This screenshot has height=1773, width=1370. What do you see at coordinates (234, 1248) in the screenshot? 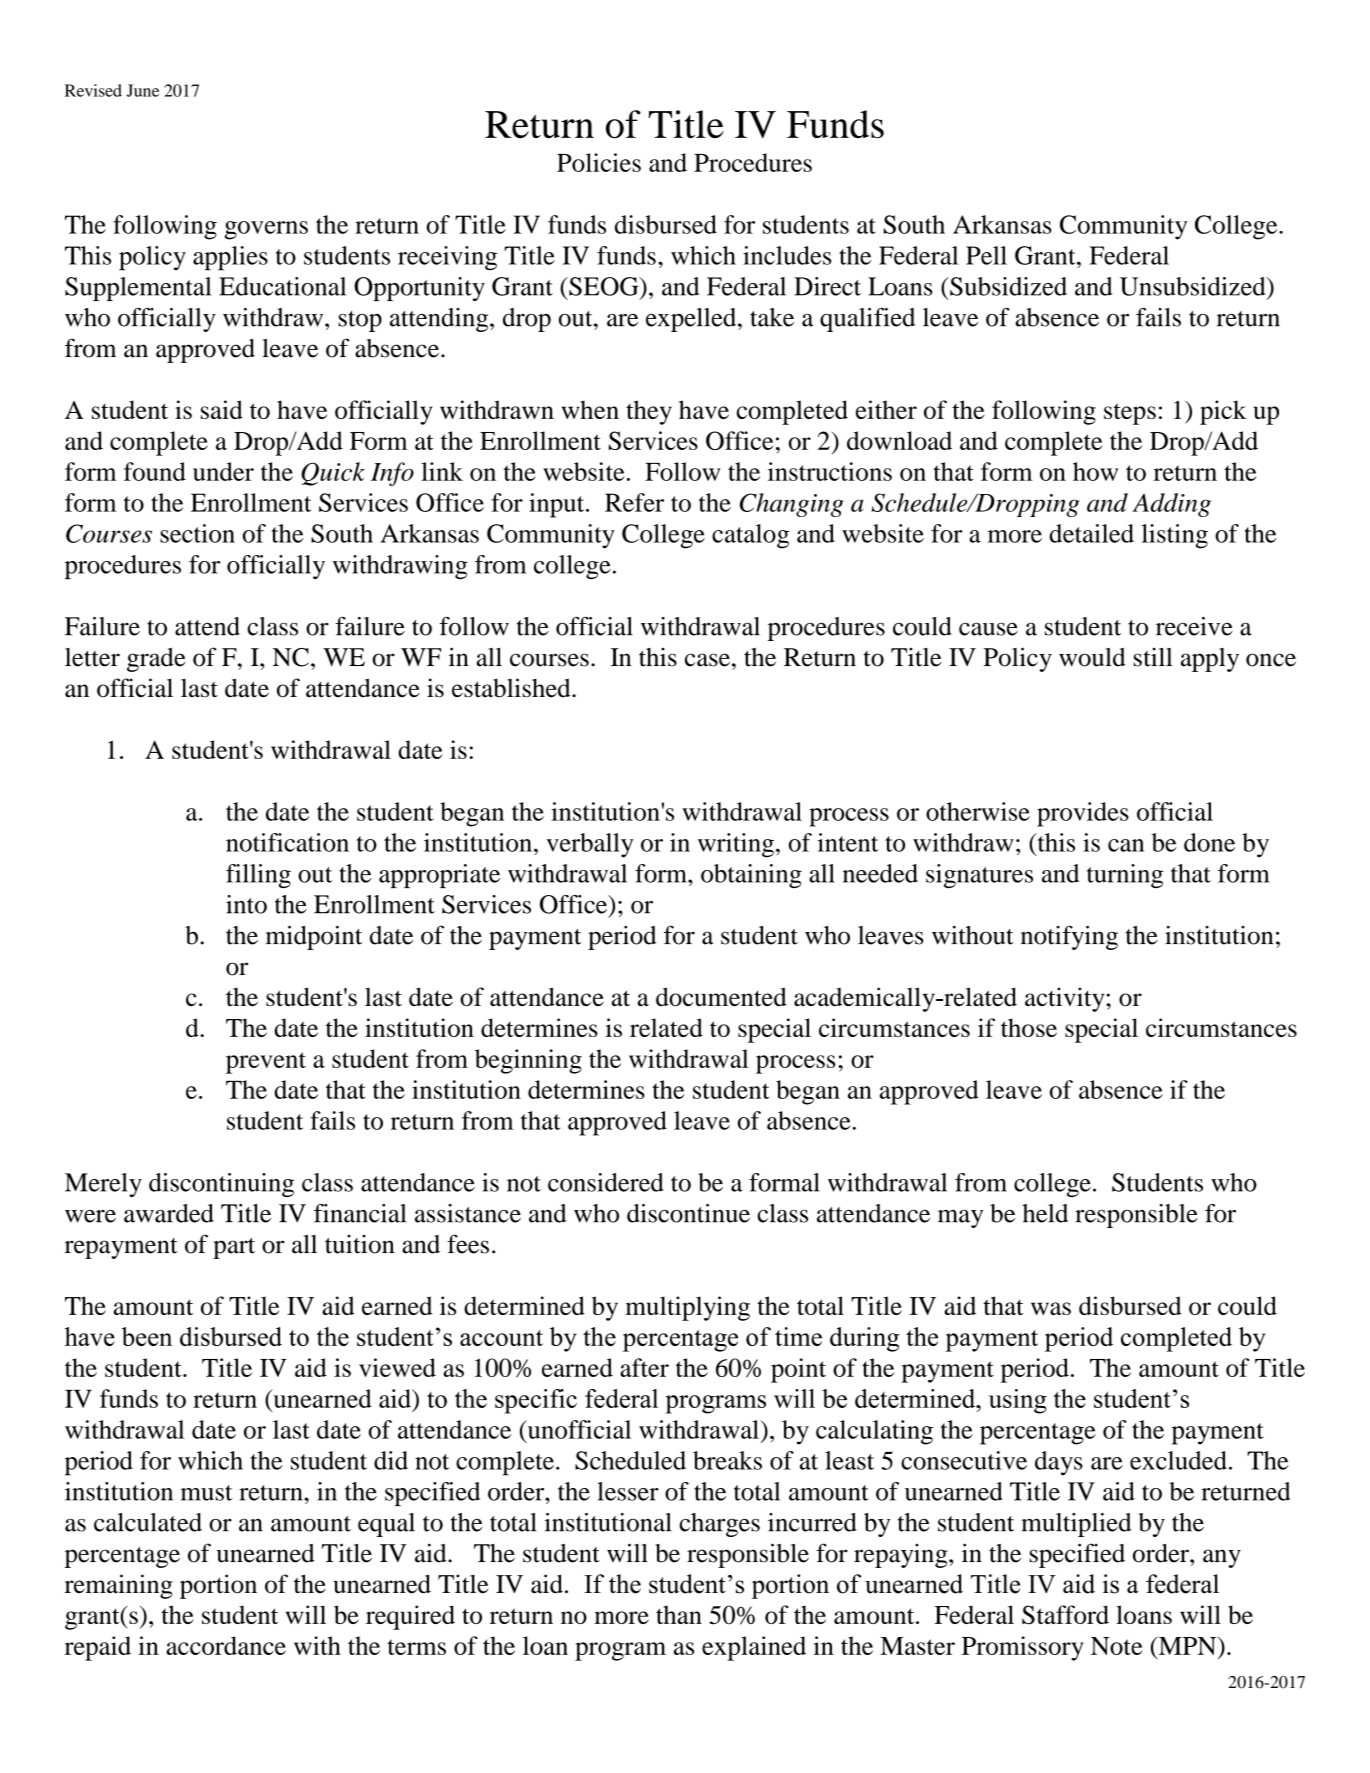
I see `part` at bounding box center [234, 1248].
